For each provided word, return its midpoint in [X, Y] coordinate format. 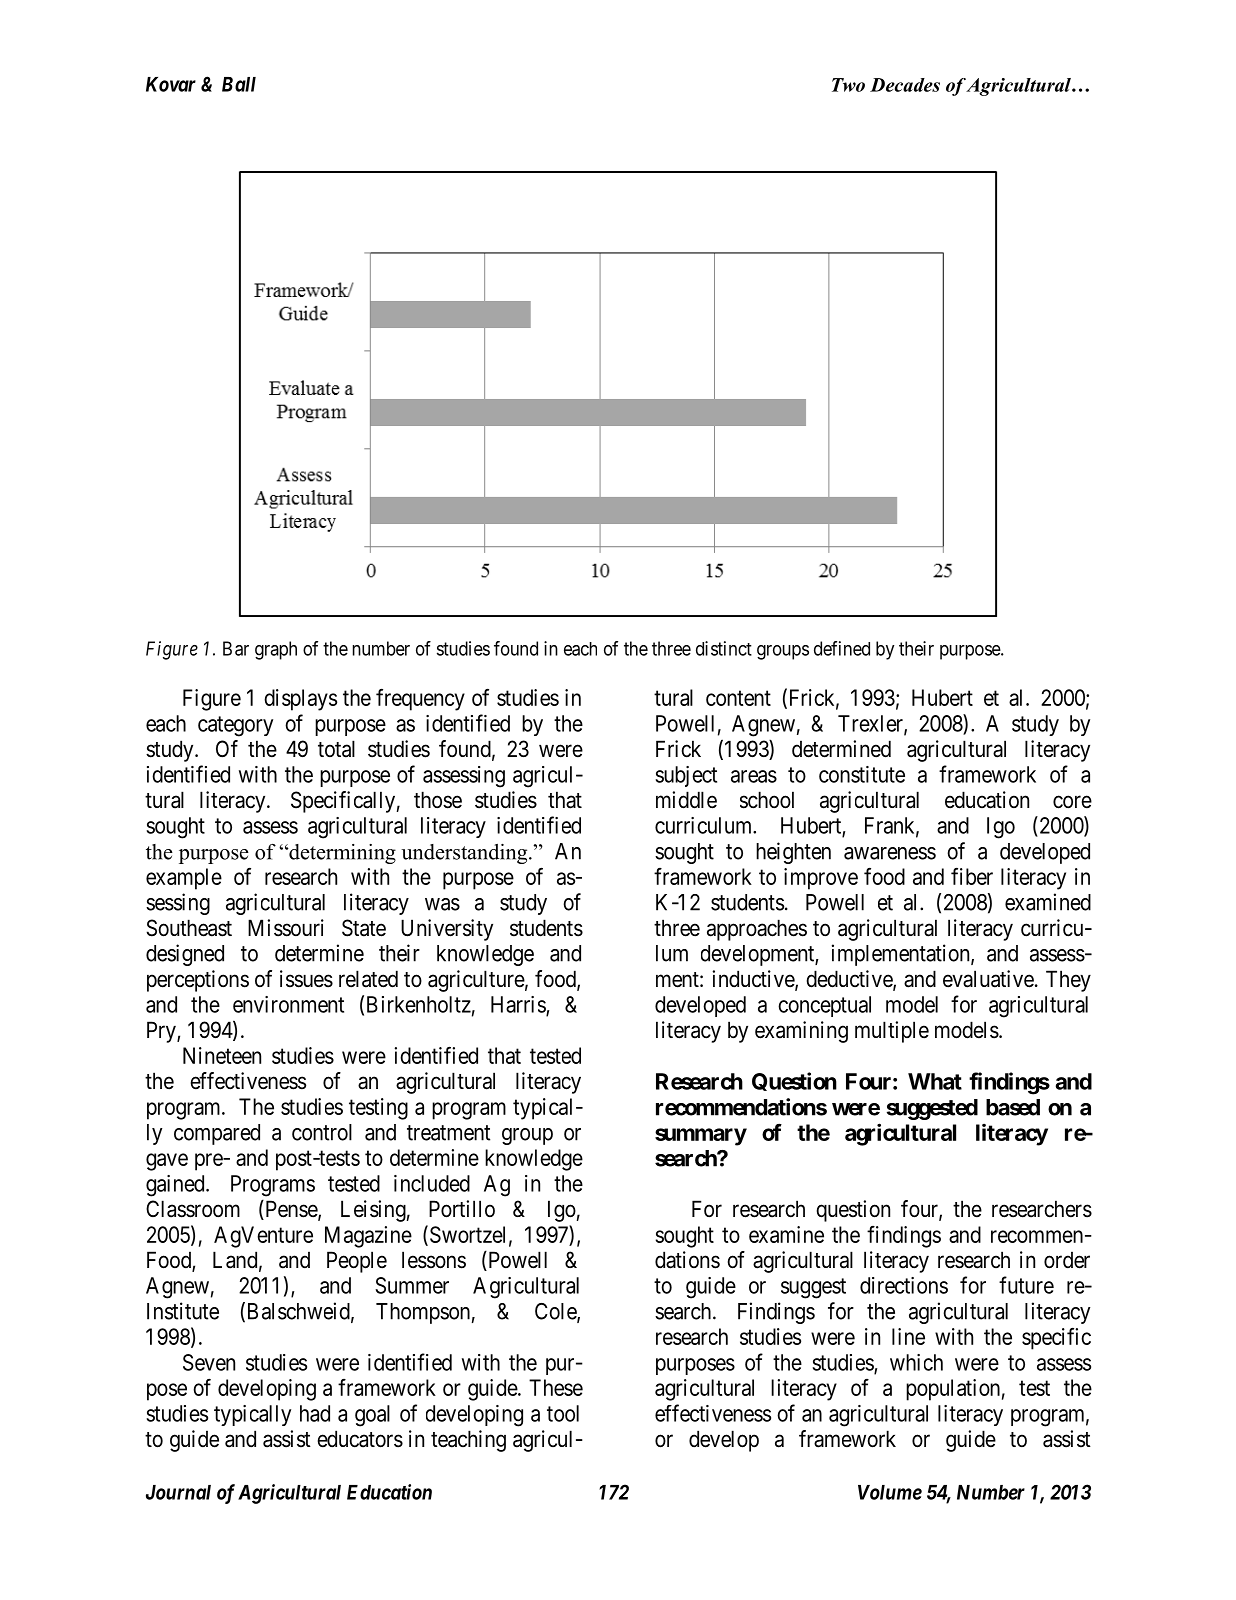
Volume [890, 1492]
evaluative [988, 979]
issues [306, 979]
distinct [724, 648]
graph [276, 650]
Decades [905, 85]
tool [563, 1413]
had [315, 1413]
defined [842, 648]
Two [848, 85]
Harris [519, 1005]
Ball [239, 84]
